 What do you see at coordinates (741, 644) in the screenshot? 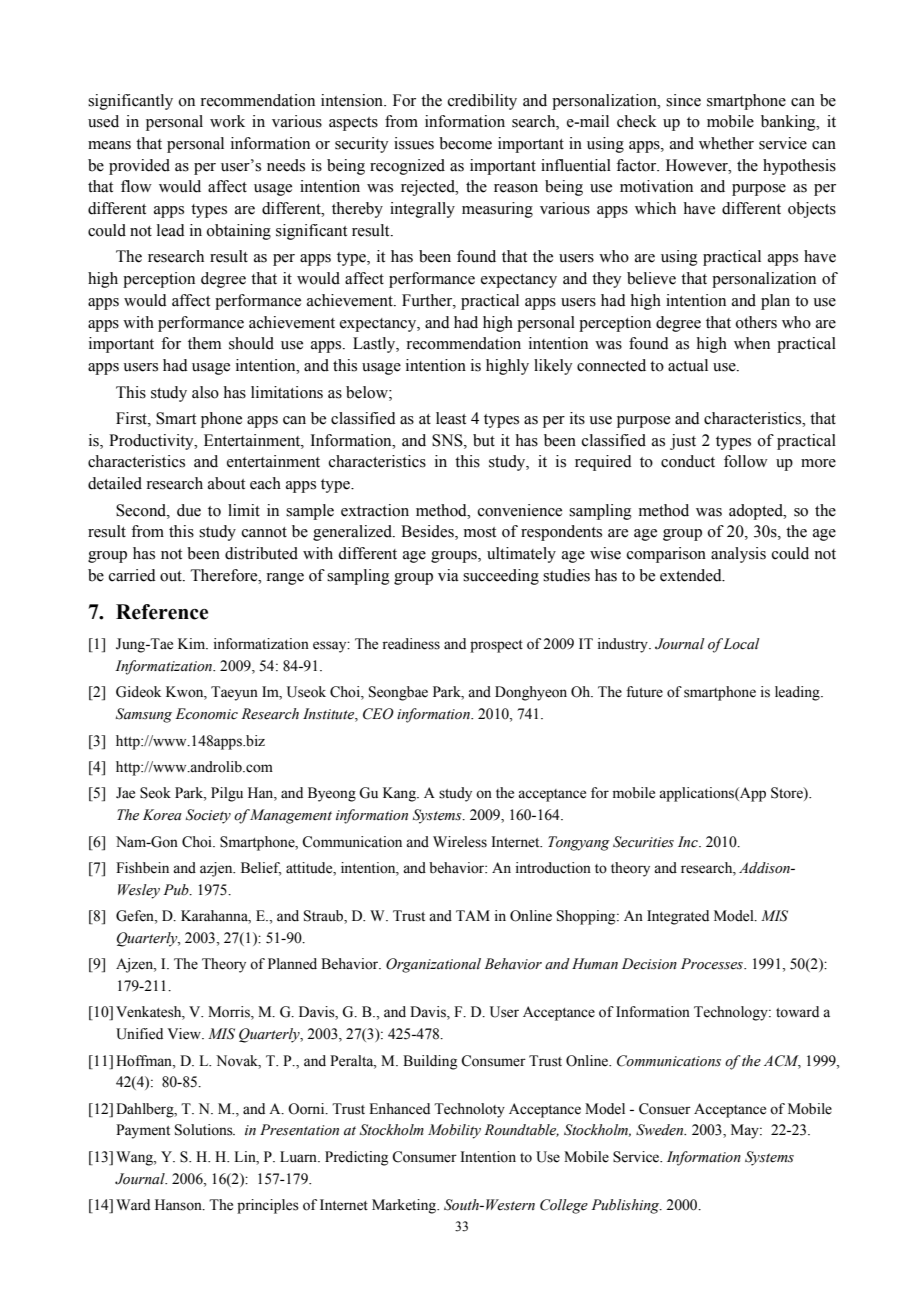
I see `Local` at bounding box center [741, 644].
